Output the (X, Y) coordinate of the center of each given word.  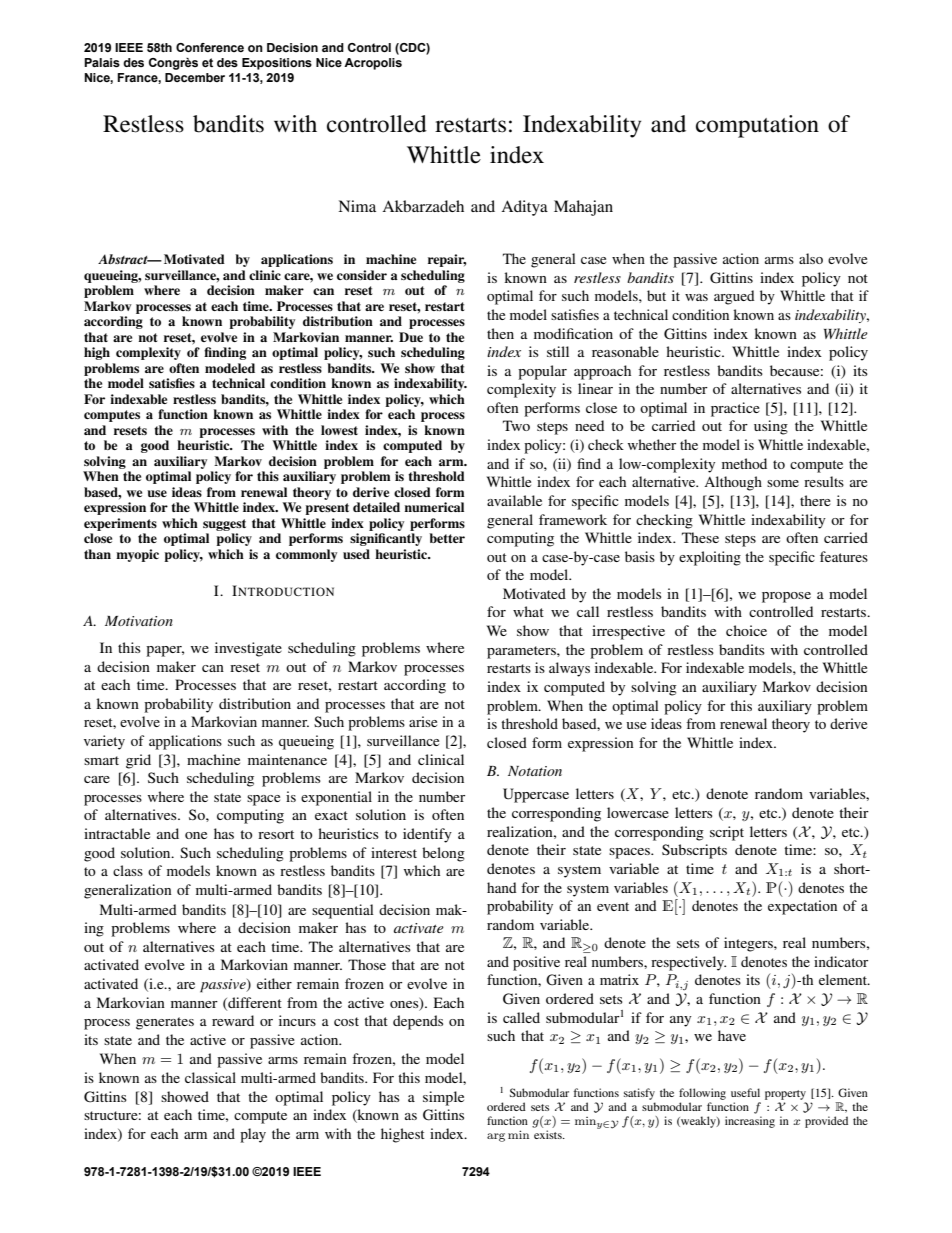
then (500, 333)
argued (734, 297)
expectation (802, 907)
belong (443, 854)
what (528, 611)
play (253, 1135)
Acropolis (373, 64)
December (195, 77)
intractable (117, 833)
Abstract (124, 259)
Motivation (139, 621)
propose (786, 597)
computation (757, 126)
